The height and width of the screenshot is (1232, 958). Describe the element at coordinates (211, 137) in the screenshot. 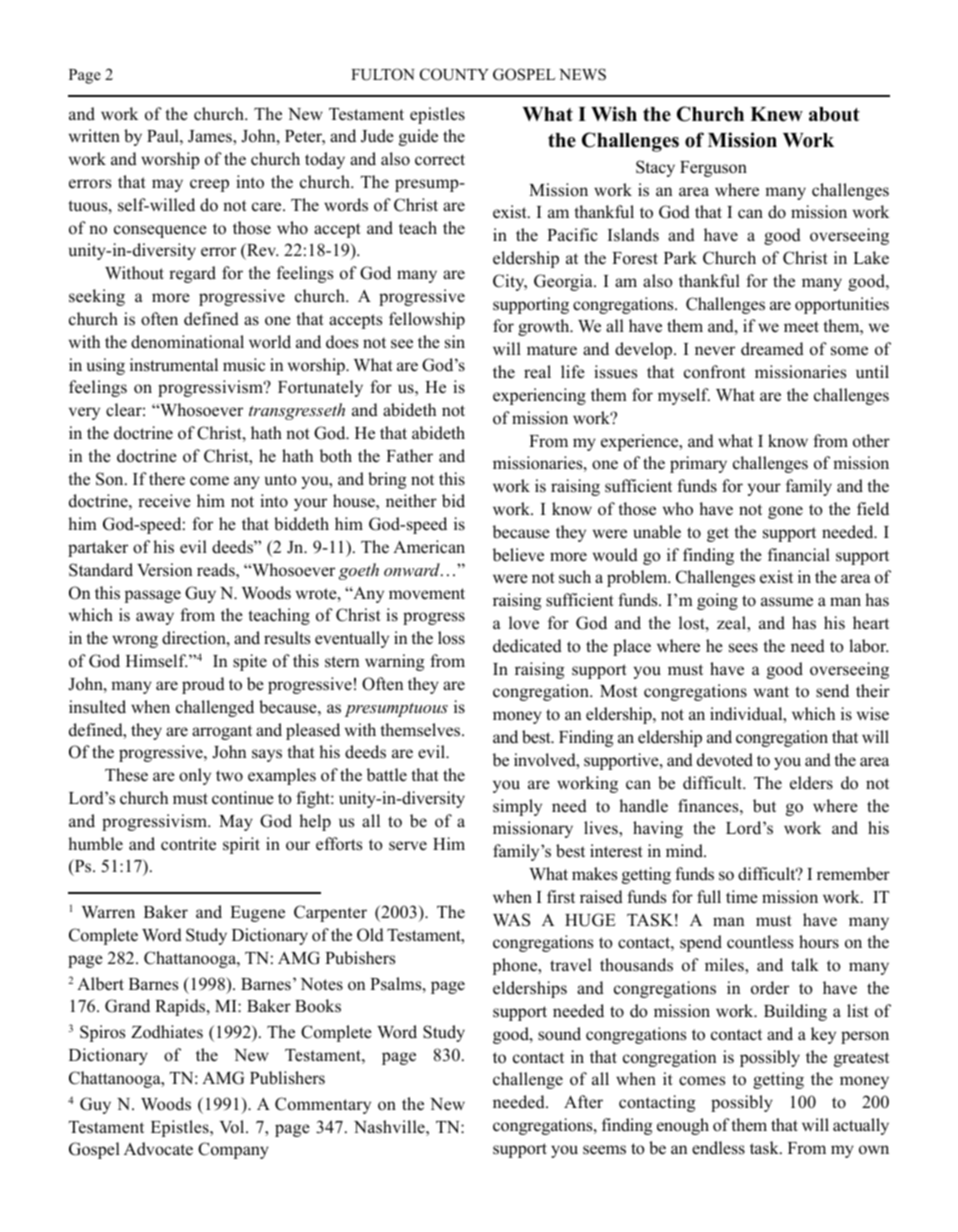

I see `James` at that location.
